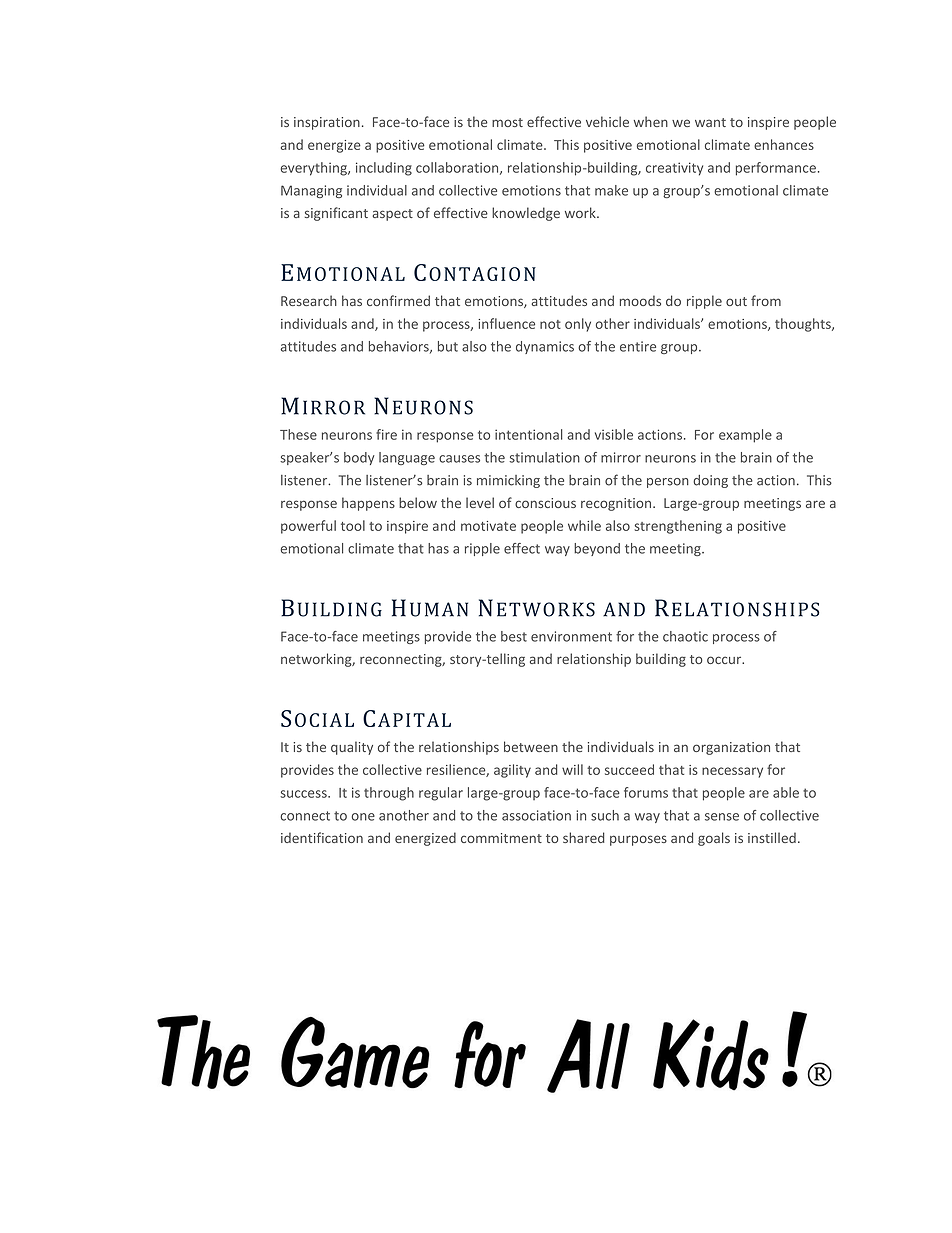 The width and height of the document is (952, 1233). Describe the element at coordinates (359, 458) in the document. I see `body` at that location.
